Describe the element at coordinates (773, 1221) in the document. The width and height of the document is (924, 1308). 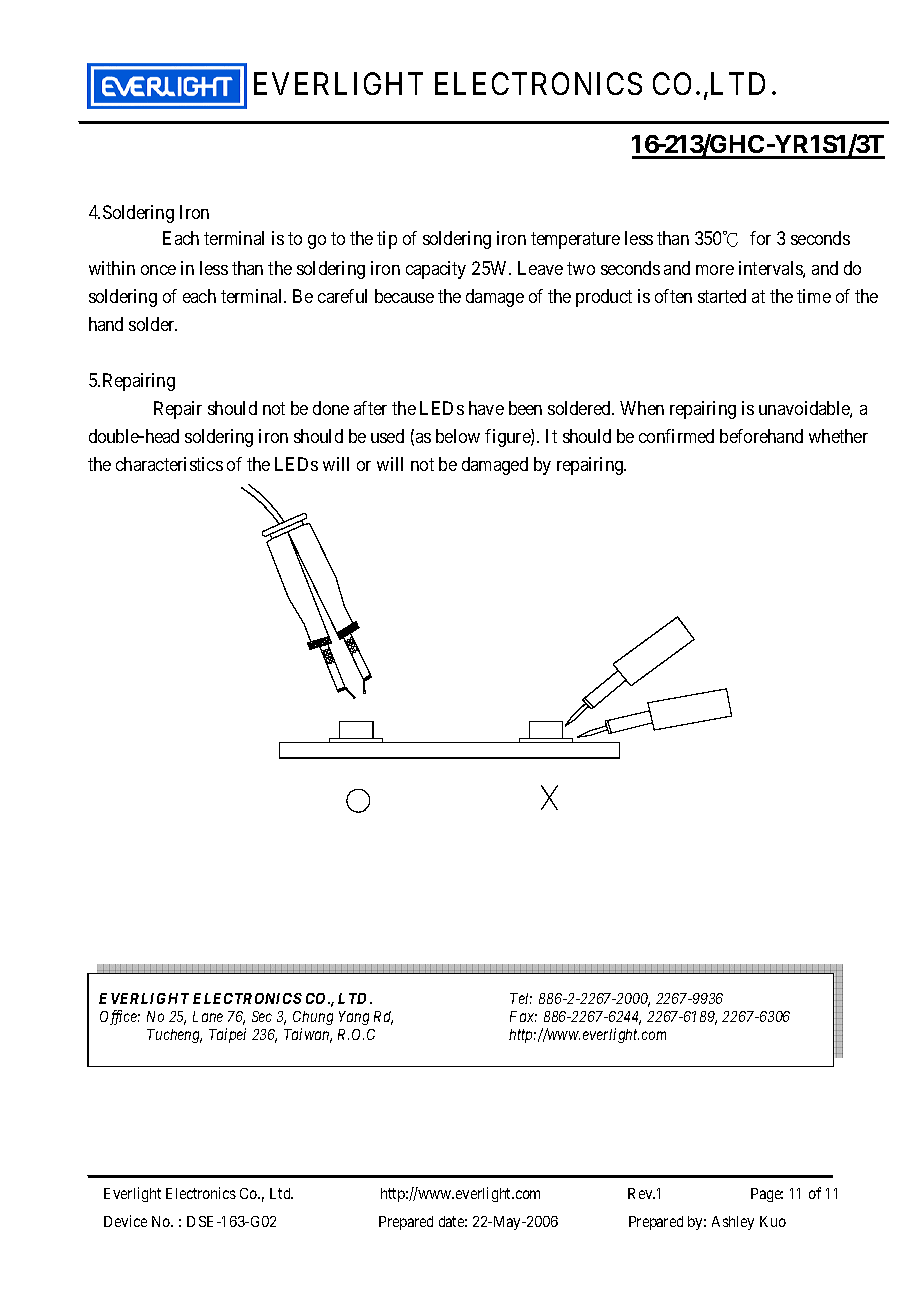
I see `Kuo` at that location.
